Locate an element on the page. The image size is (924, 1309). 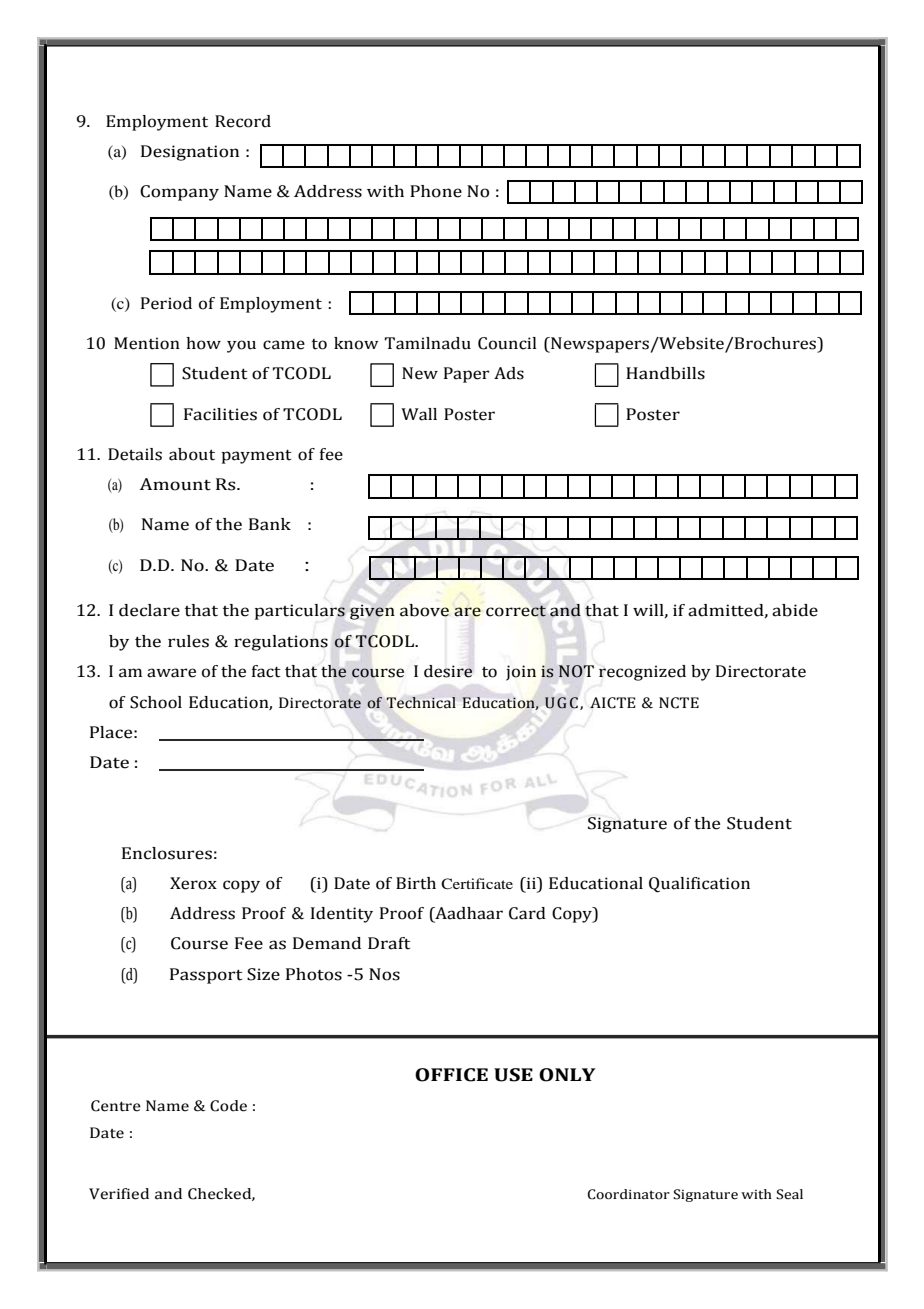
OFFICE is located at coordinates (451, 1075).
